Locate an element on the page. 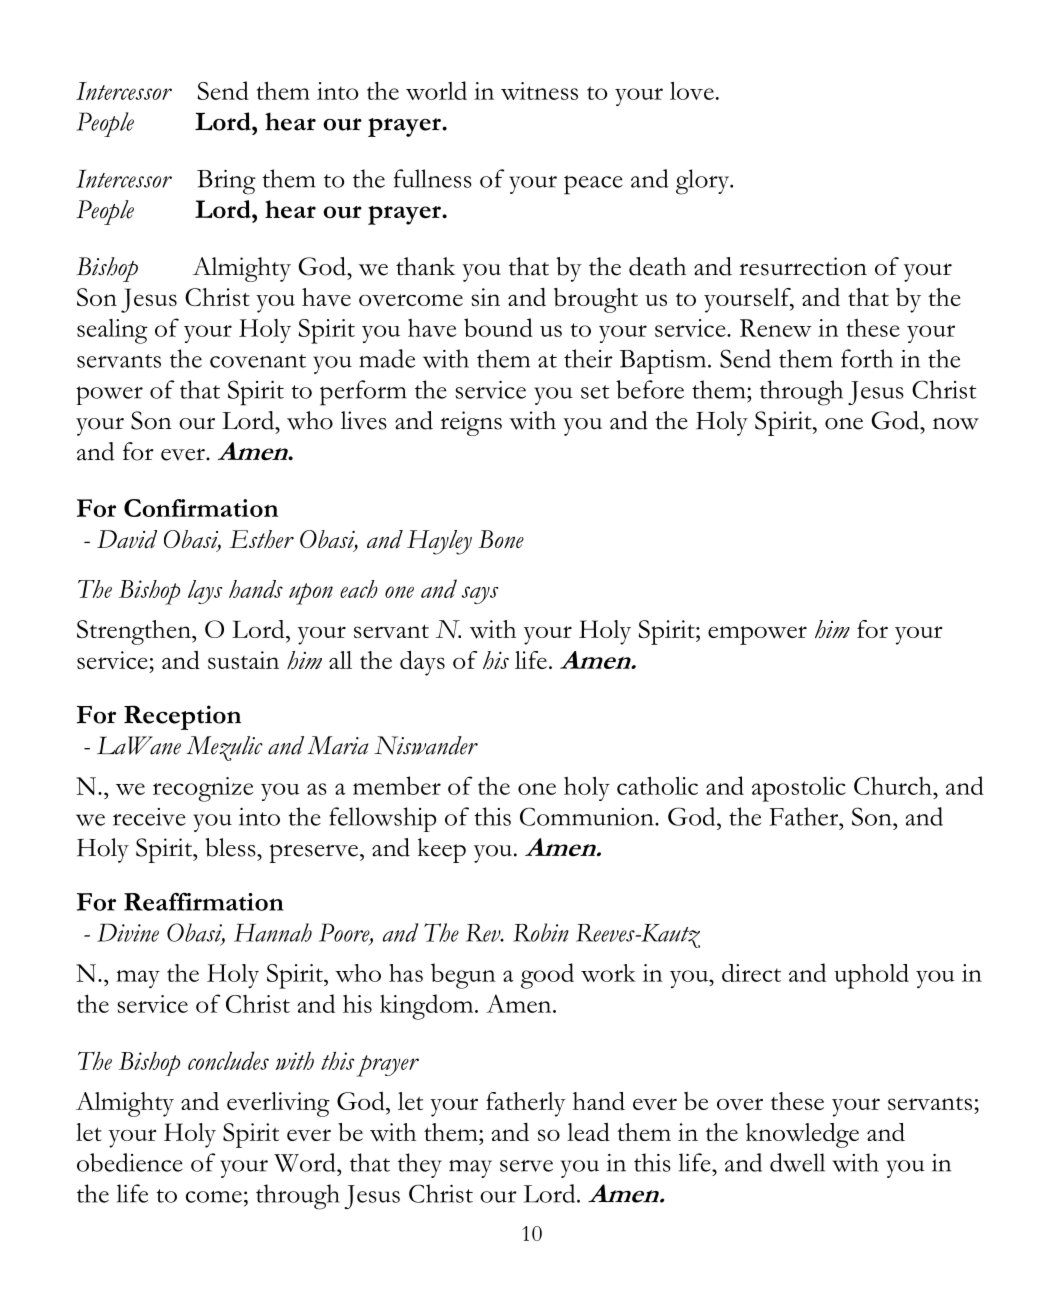  witness is located at coordinates (539, 91).
